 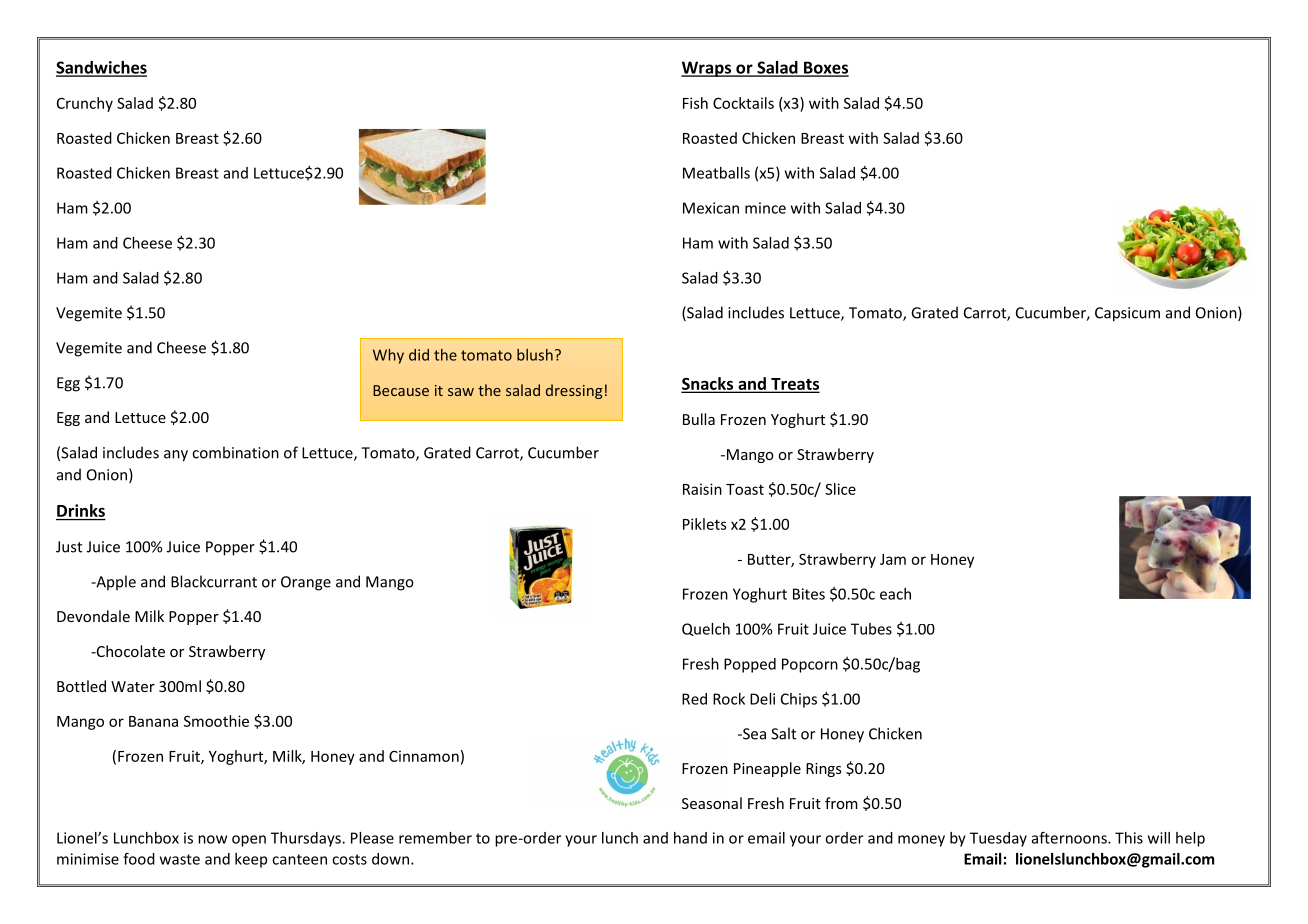 What do you see at coordinates (840, 489) in the page?
I see `Slice` at bounding box center [840, 489].
